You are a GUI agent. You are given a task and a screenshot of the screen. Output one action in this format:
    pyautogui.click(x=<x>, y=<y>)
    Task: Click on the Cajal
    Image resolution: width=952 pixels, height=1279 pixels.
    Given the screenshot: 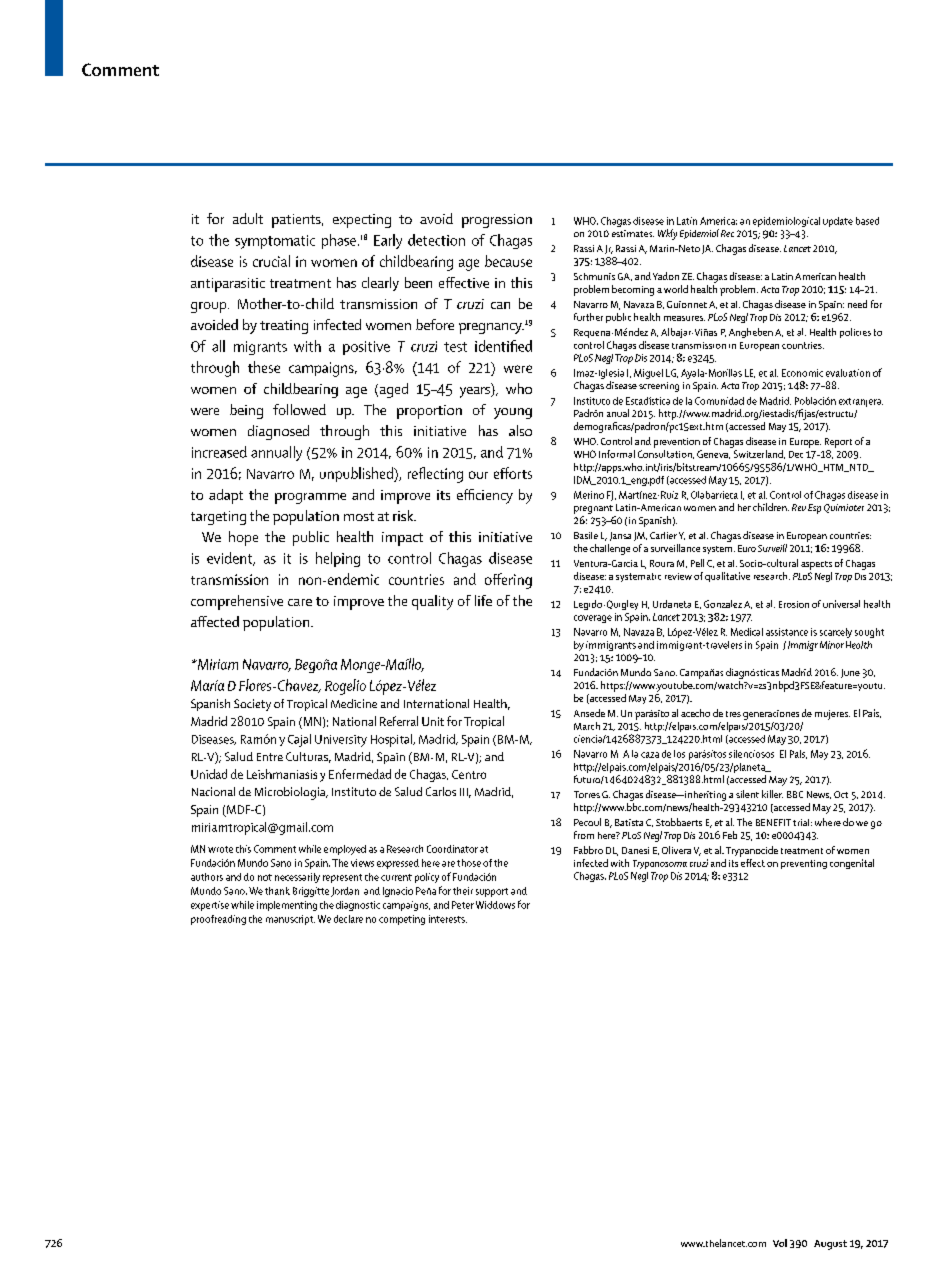 What is the action you would take?
    pyautogui.click(x=299, y=740)
